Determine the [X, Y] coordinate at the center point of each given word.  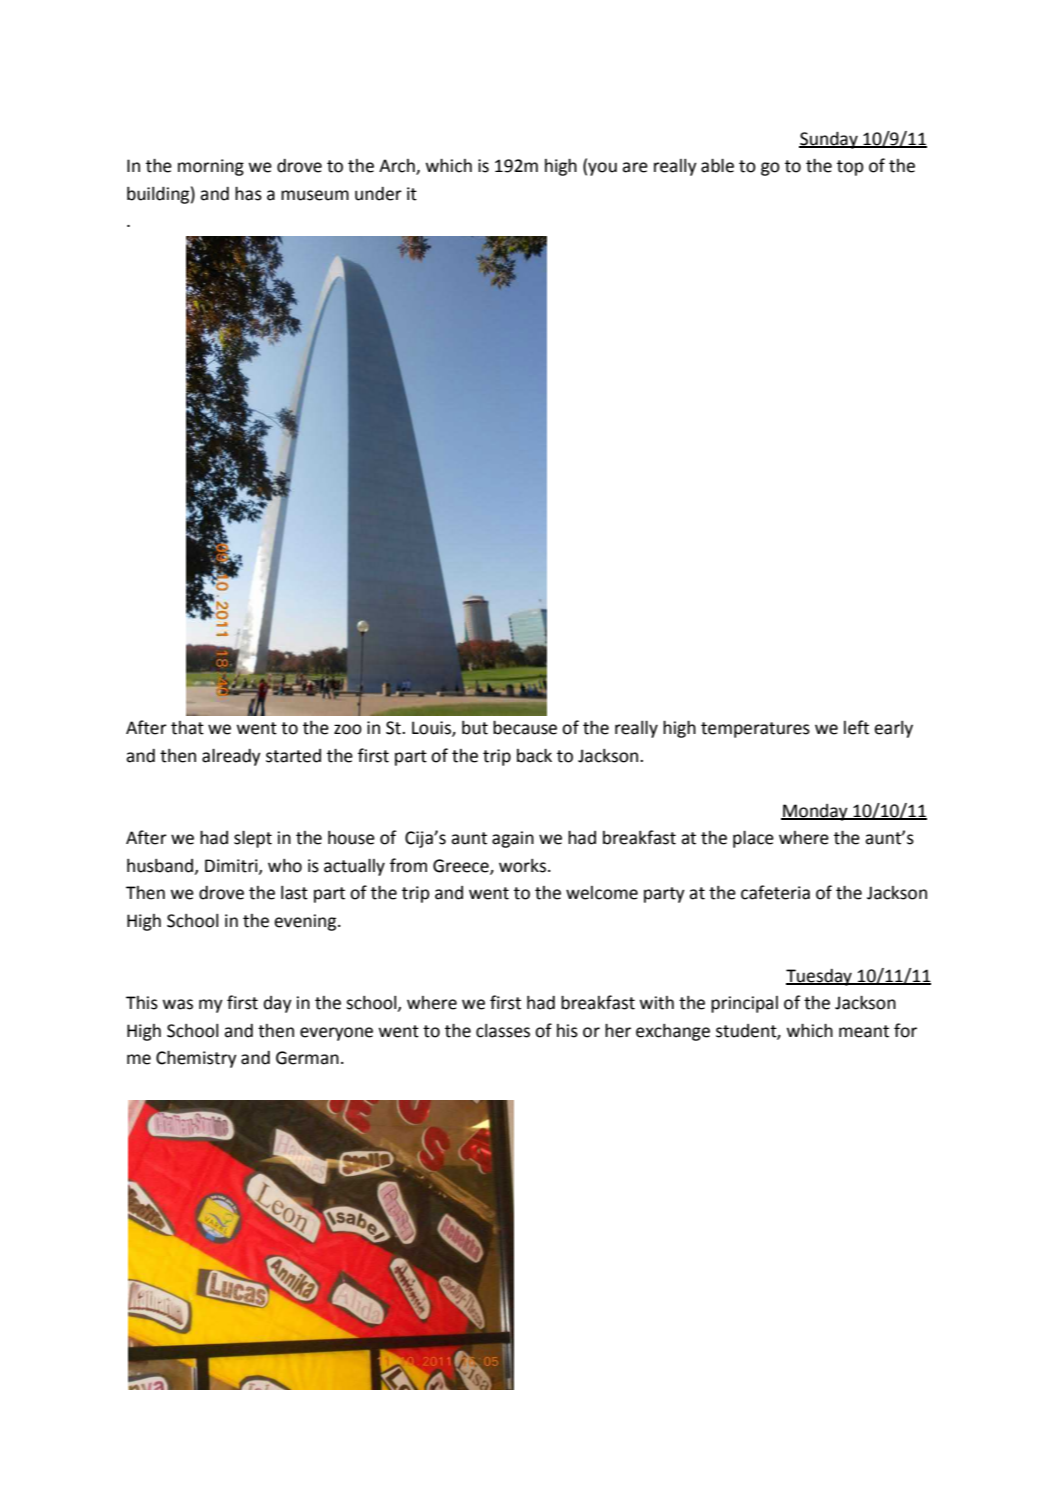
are [635, 167]
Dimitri [232, 866]
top [850, 168]
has [248, 193]
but [475, 728]
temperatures [755, 730]
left [856, 727]
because [525, 727]
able [717, 165]
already [231, 757]
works [522, 866]
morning [211, 167]
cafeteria [775, 892]
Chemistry [196, 1059]
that [187, 728]
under [378, 194]
